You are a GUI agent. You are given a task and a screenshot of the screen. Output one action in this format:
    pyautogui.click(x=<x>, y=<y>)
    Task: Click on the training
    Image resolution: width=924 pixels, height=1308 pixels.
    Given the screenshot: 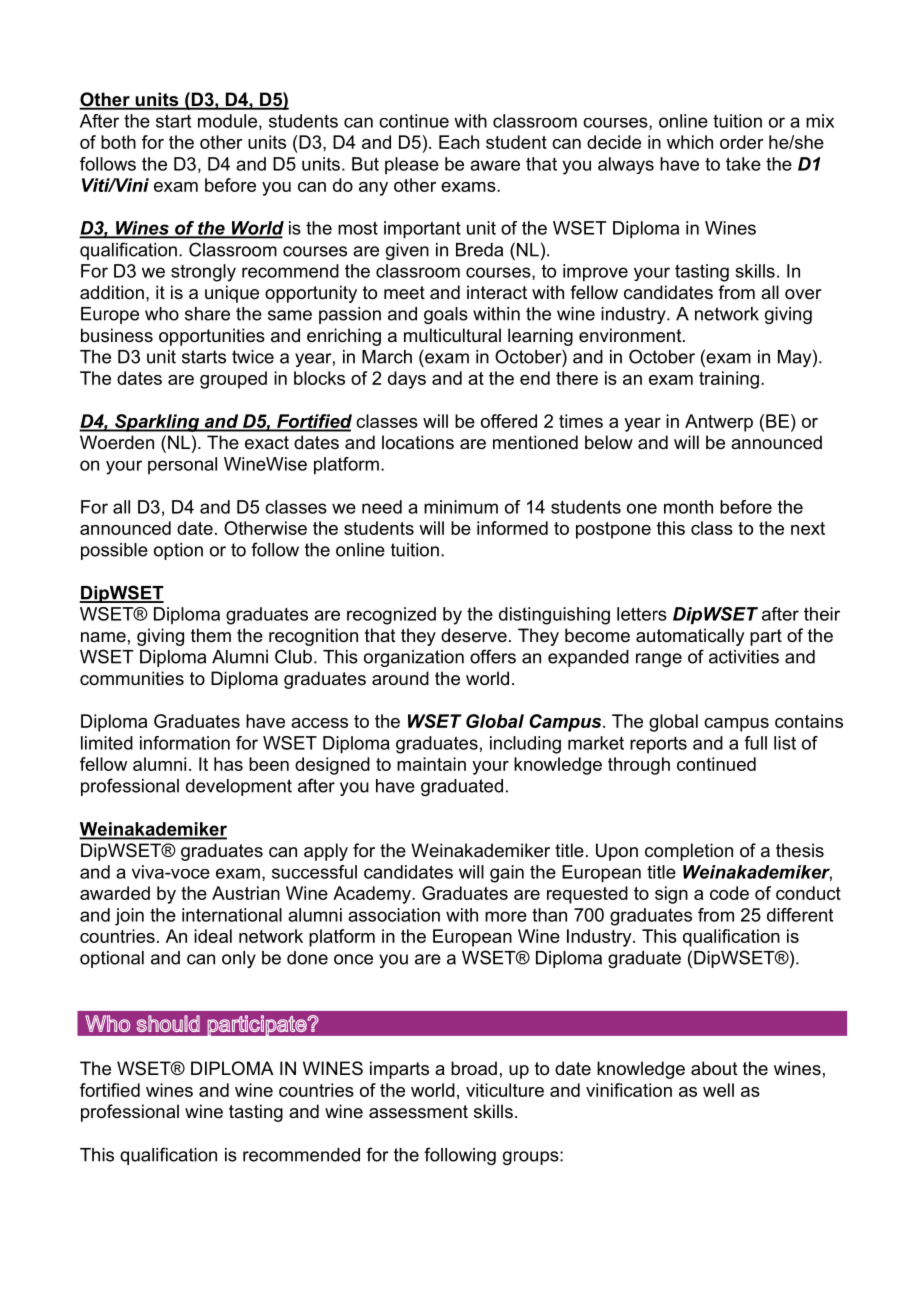 What is the action you would take?
    pyautogui.click(x=729, y=380)
